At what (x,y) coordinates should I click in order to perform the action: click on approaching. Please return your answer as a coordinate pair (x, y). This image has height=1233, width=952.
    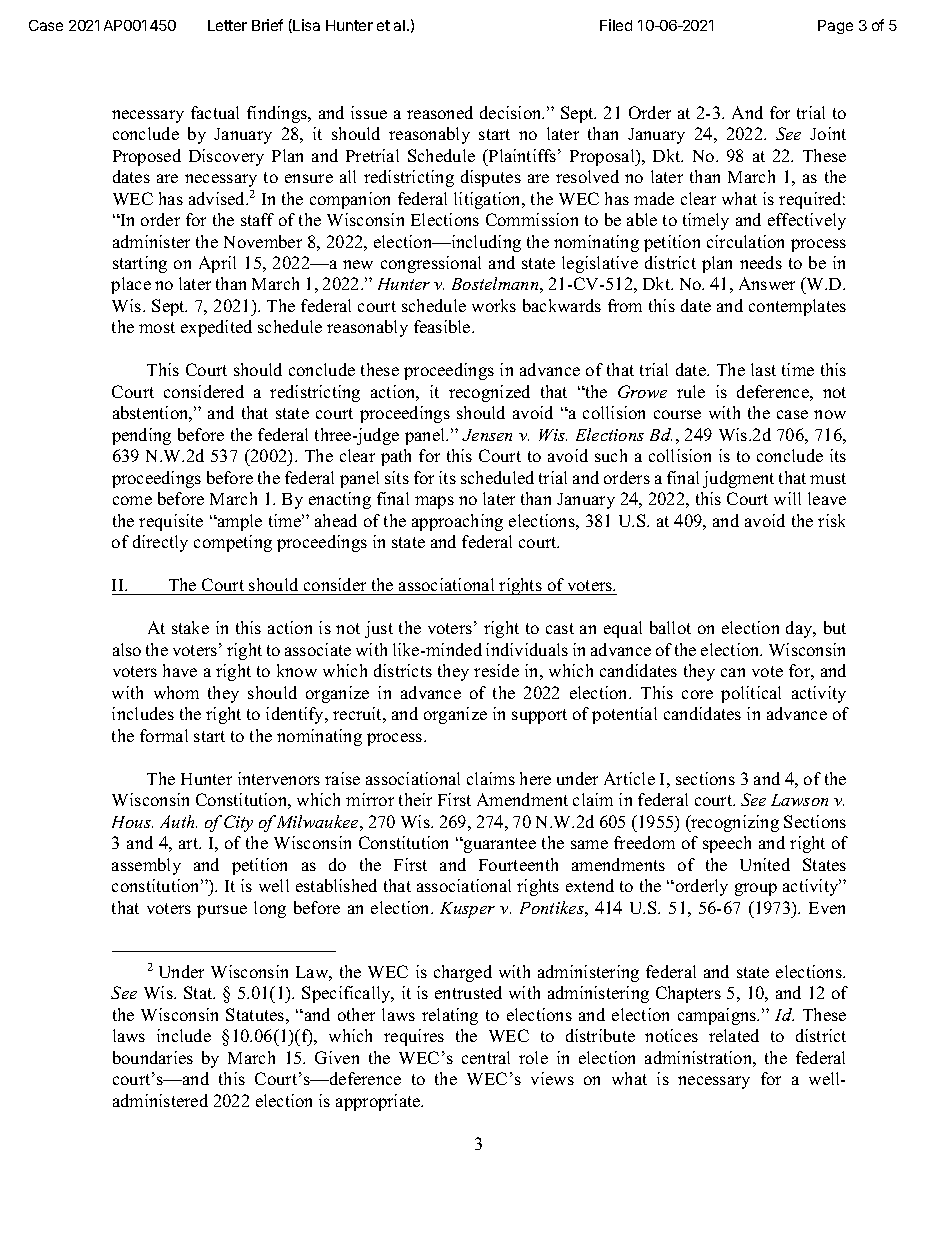
    Looking at the image, I should click on (457, 522).
